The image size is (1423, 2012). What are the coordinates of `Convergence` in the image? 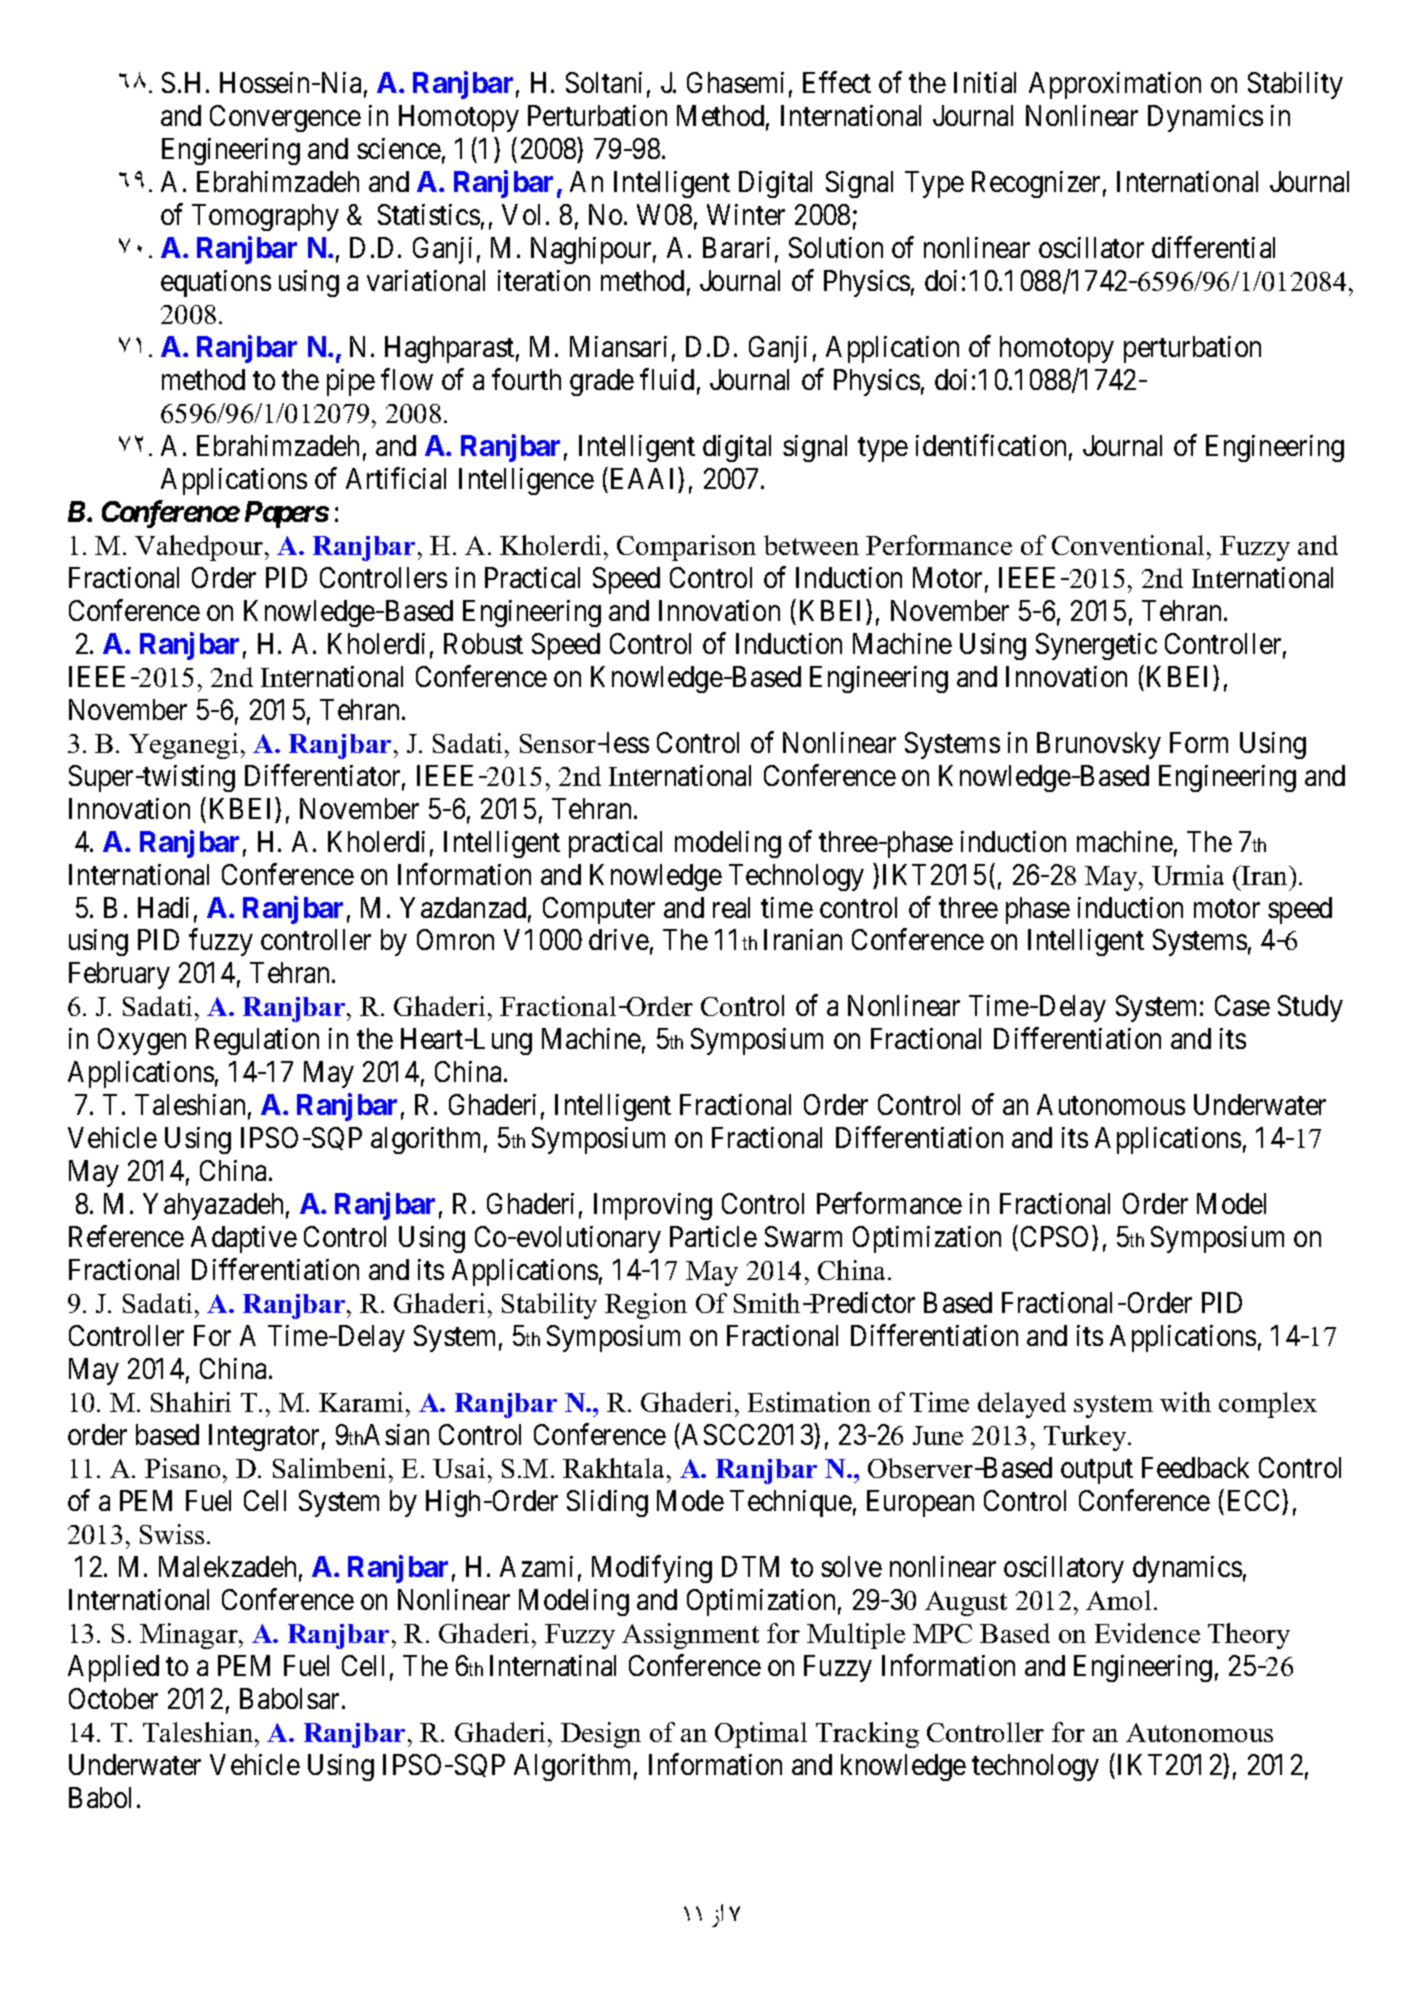 It's located at (285, 118).
